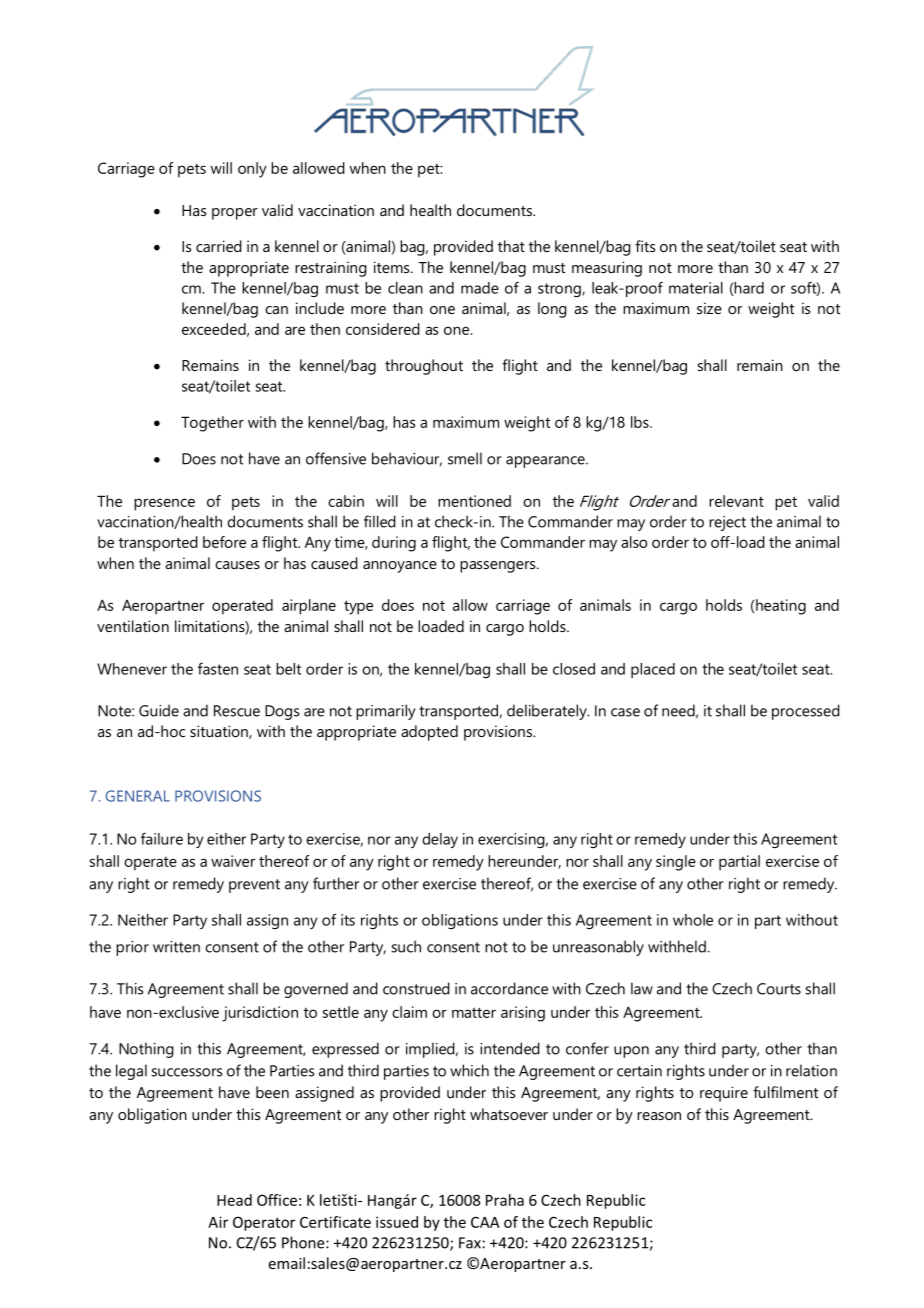 This page has width=924, height=1308. Describe the element at coordinates (237, 711) in the page. I see `Rescue` at that location.
